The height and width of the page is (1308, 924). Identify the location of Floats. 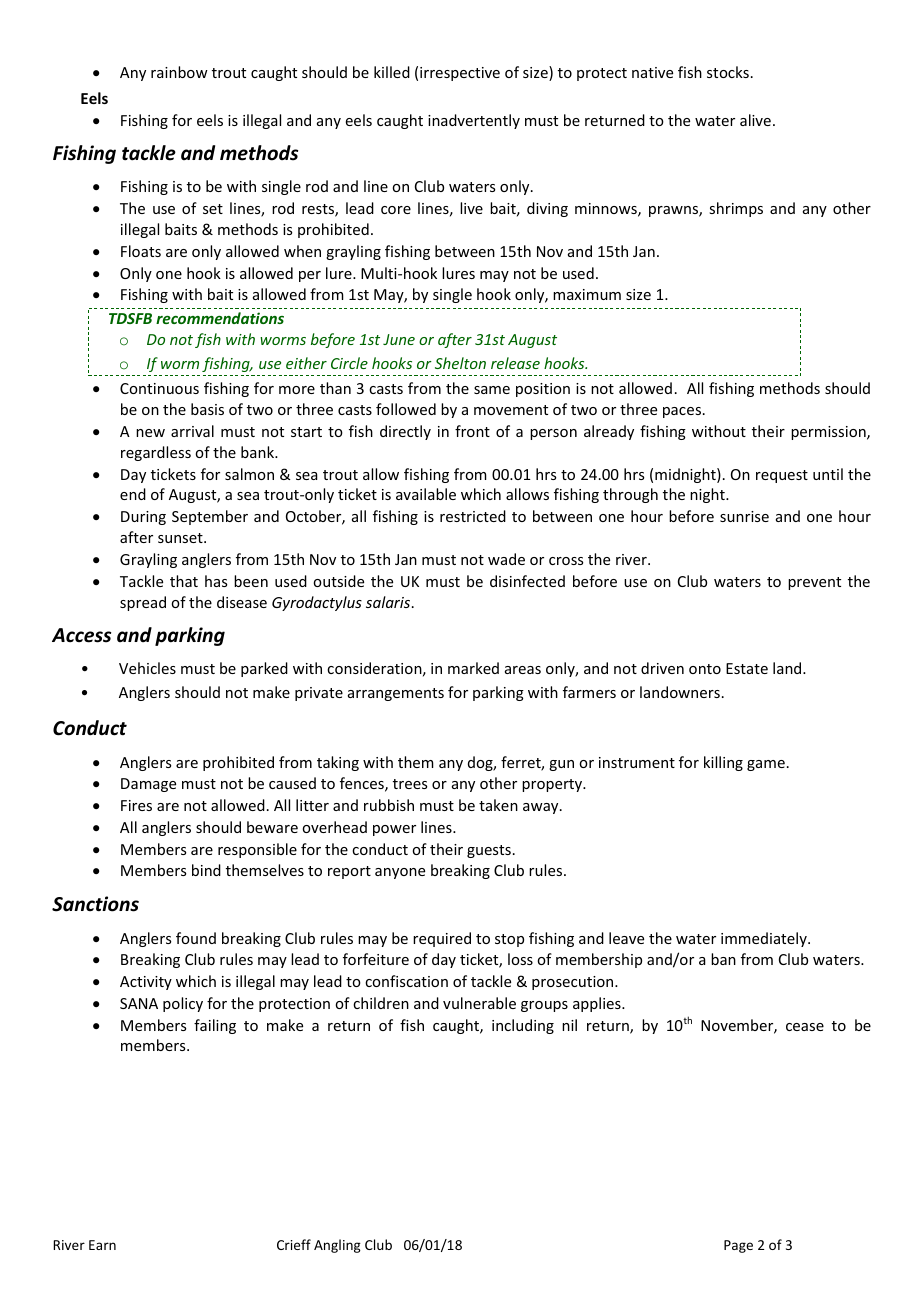
(141, 251).
